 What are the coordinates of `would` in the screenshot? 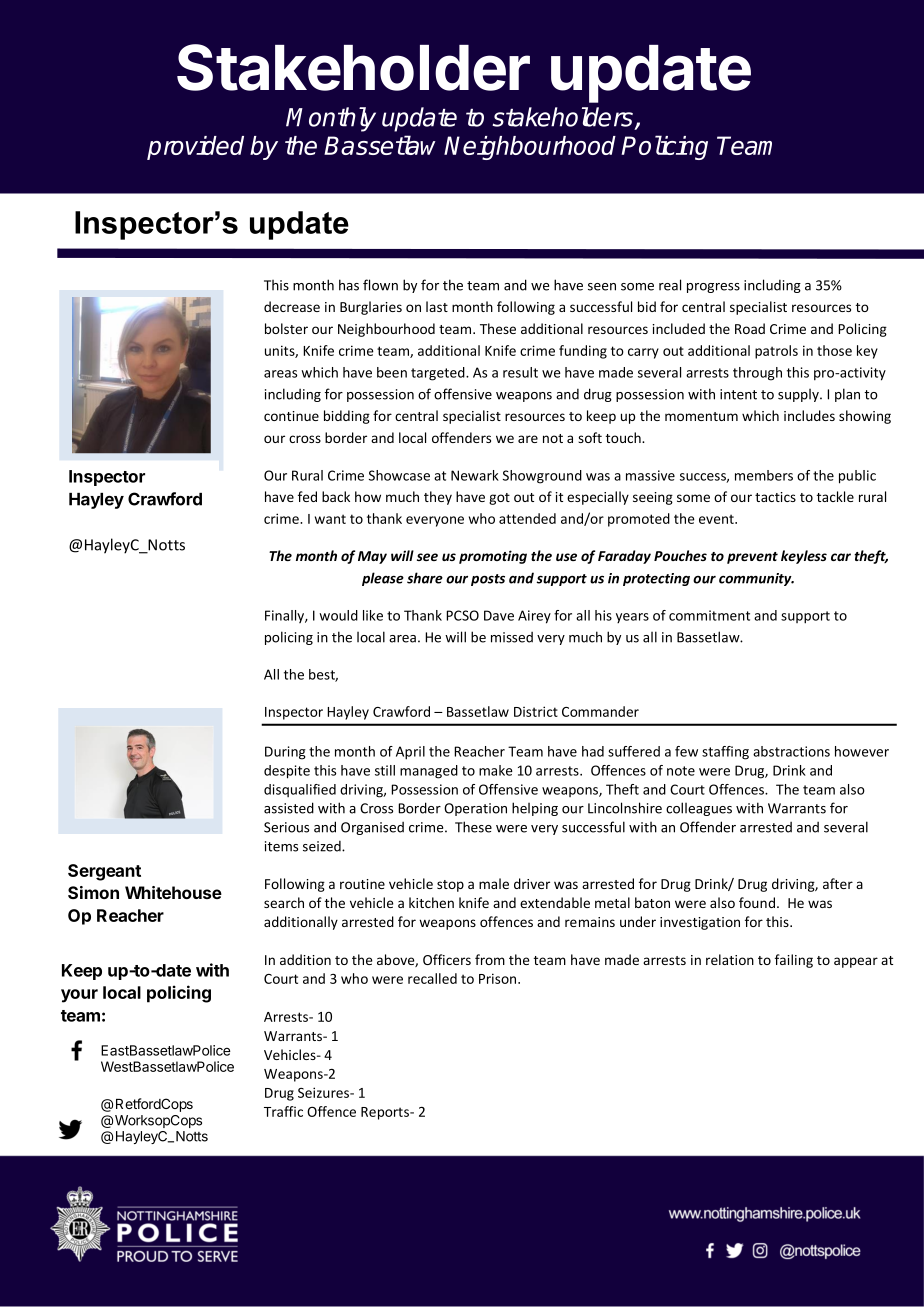 It's located at (338, 615).
